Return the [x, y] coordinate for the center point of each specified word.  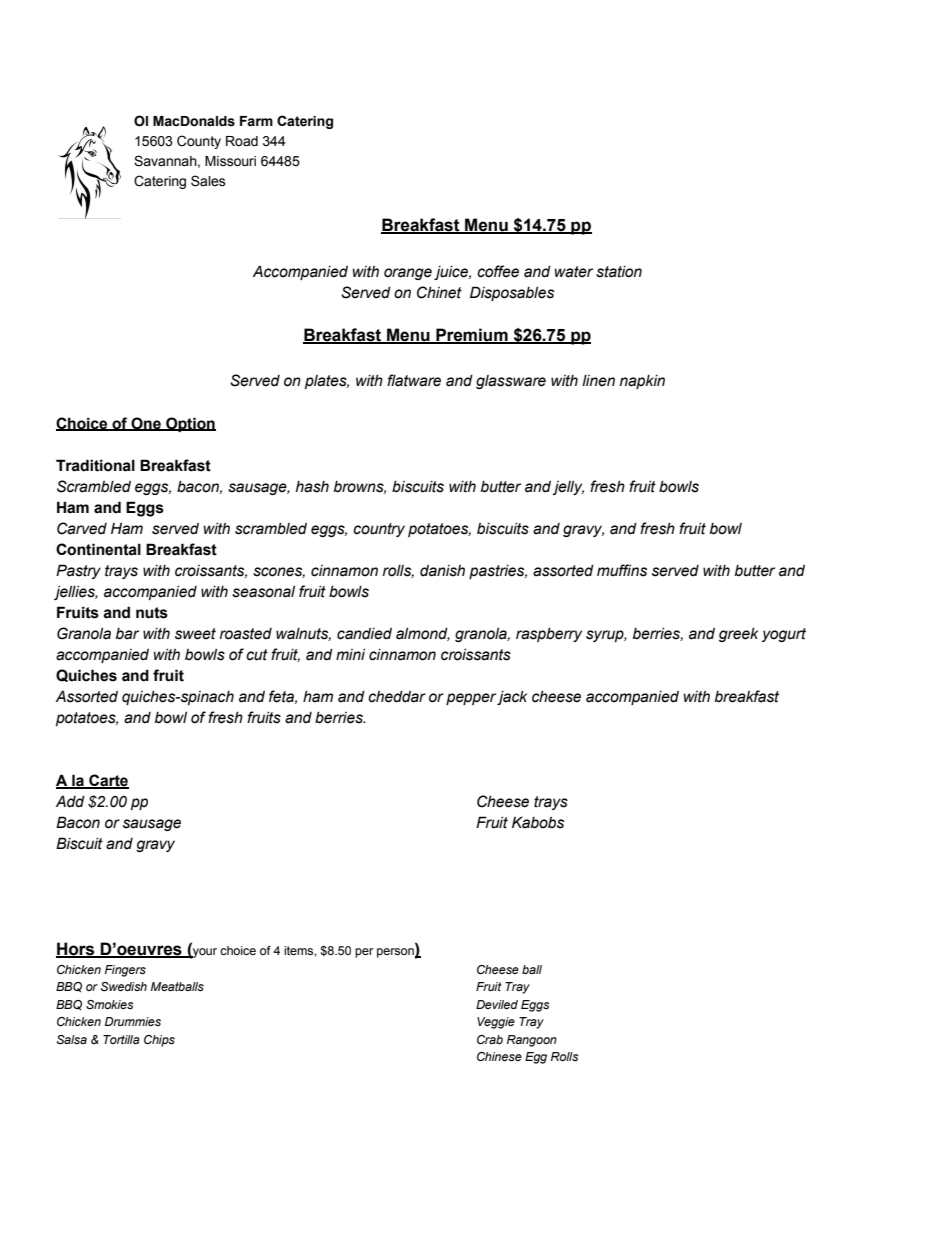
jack [512, 698]
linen [598, 381]
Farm [256, 121]
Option [190, 424]
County [199, 142]
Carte [108, 781]
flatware [414, 380]
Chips [159, 1041]
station [619, 272]
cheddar [397, 697]
